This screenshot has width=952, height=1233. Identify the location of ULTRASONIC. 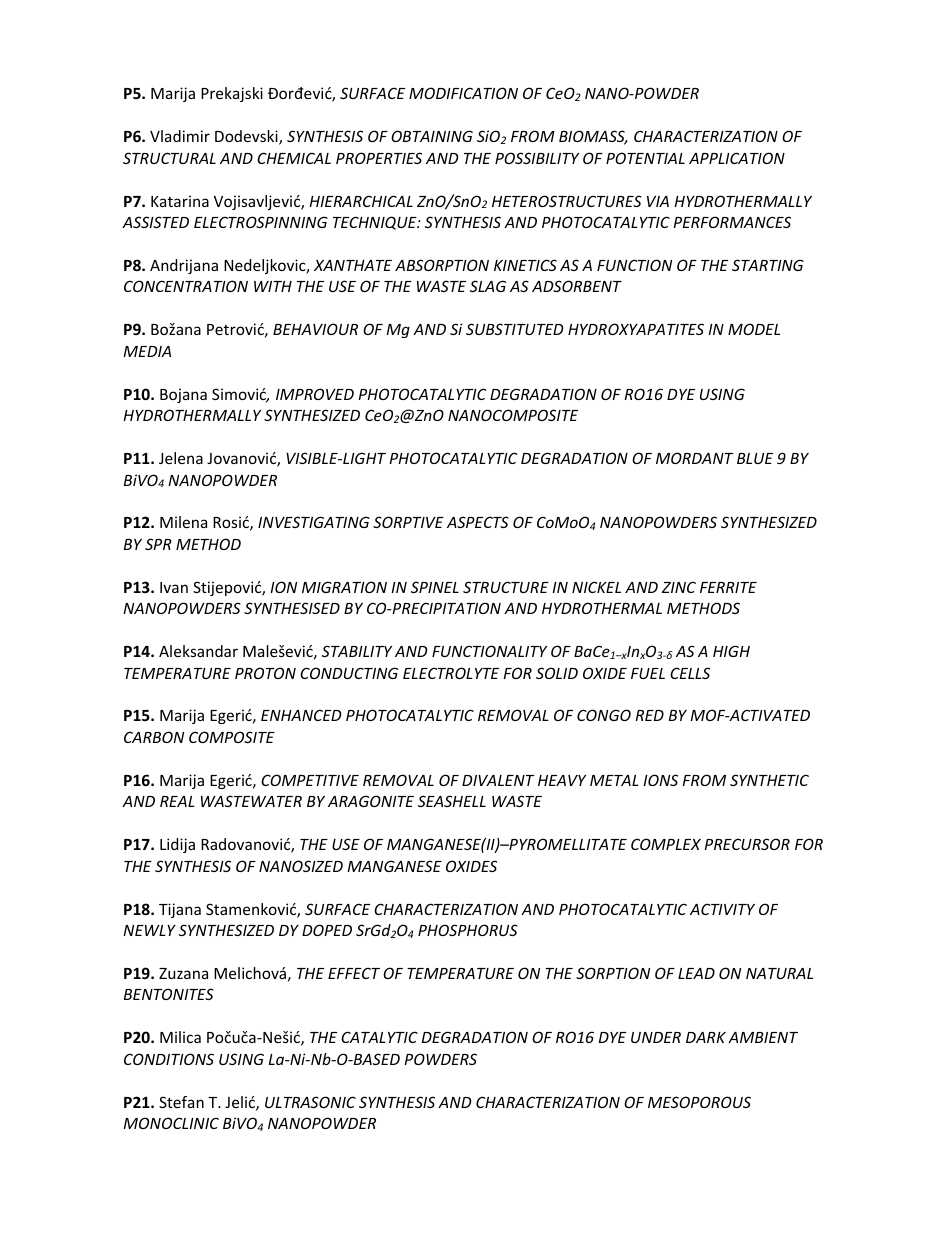
(310, 1102).
